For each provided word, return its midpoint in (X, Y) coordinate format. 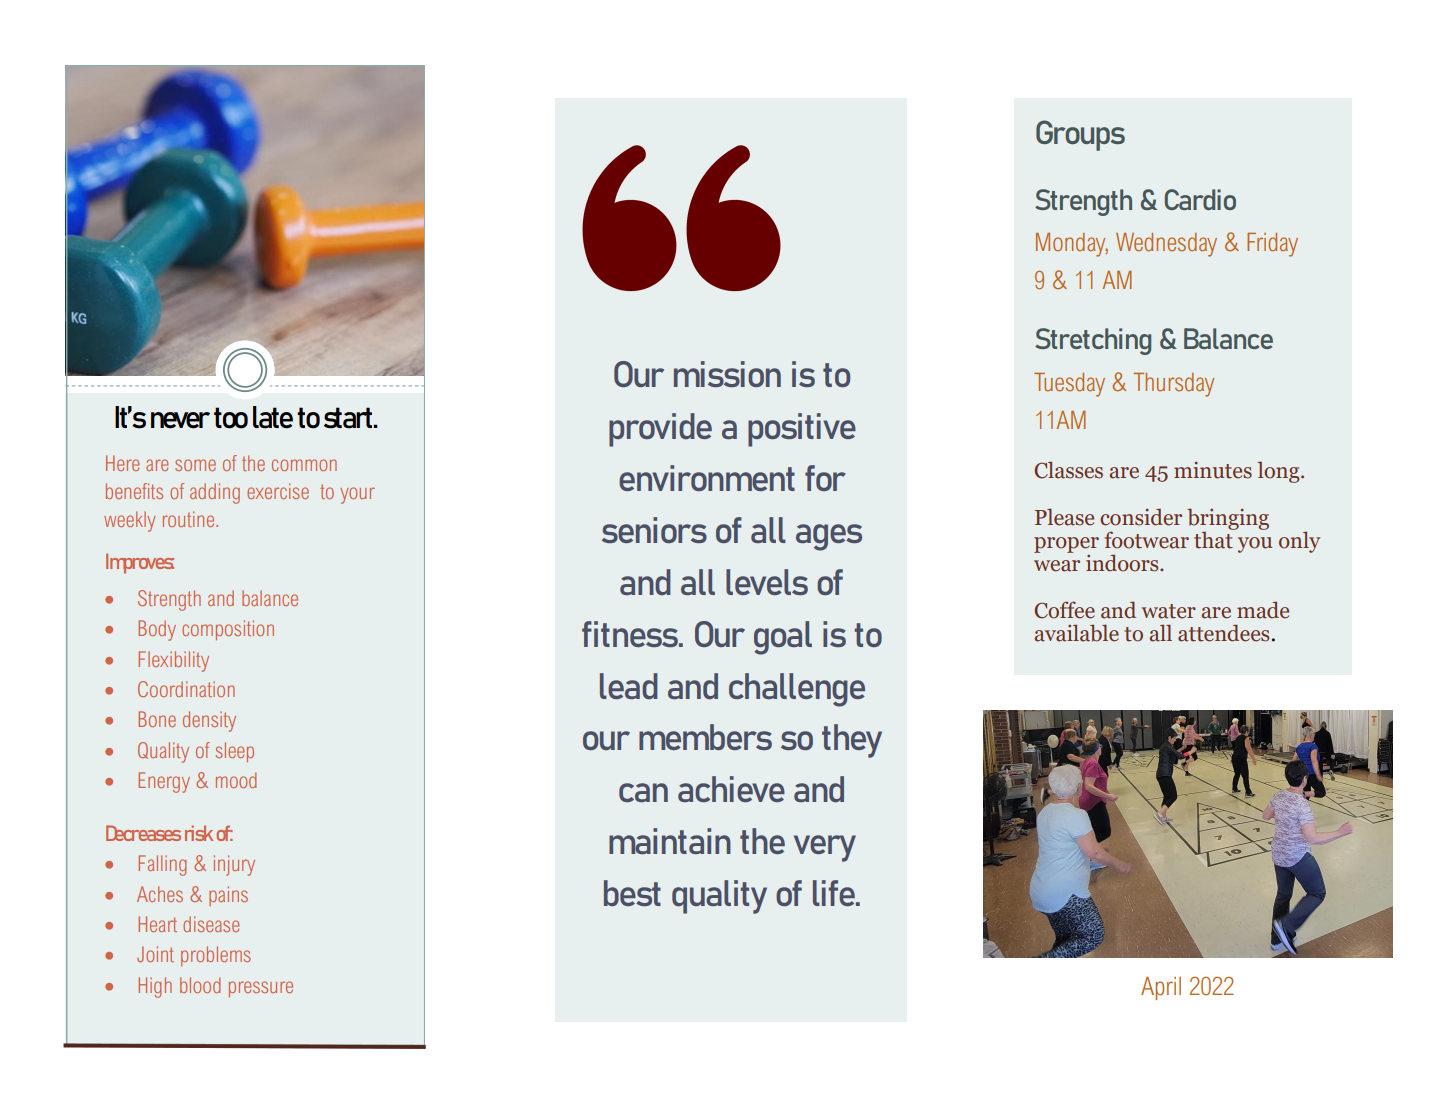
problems (216, 956)
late (273, 417)
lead (629, 686)
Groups (1080, 135)
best (632, 893)
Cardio (1200, 199)
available (1077, 633)
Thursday (1174, 385)
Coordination (186, 689)
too (231, 418)
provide (660, 430)
